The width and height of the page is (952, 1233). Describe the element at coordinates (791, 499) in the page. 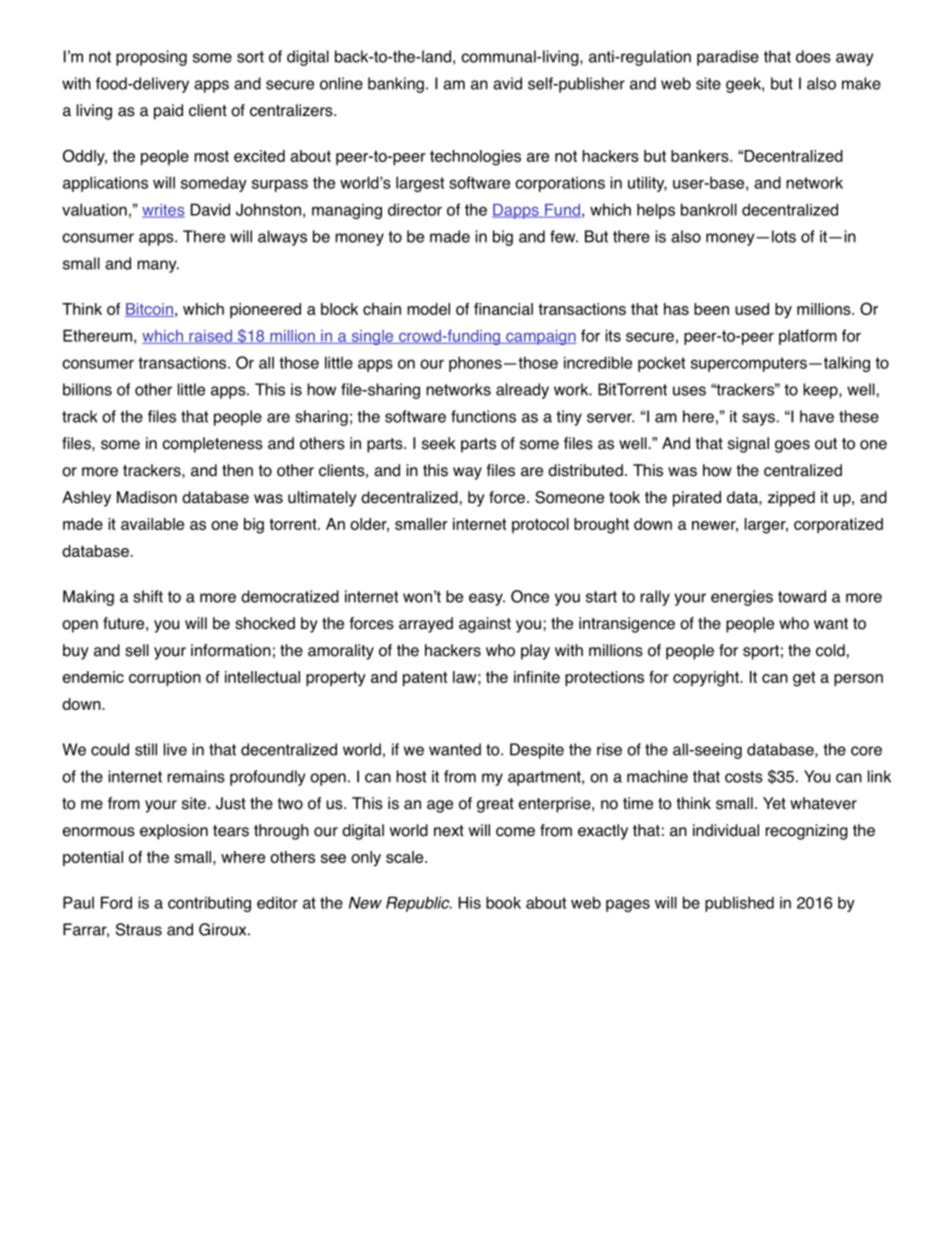

I see `zipped` at that location.
